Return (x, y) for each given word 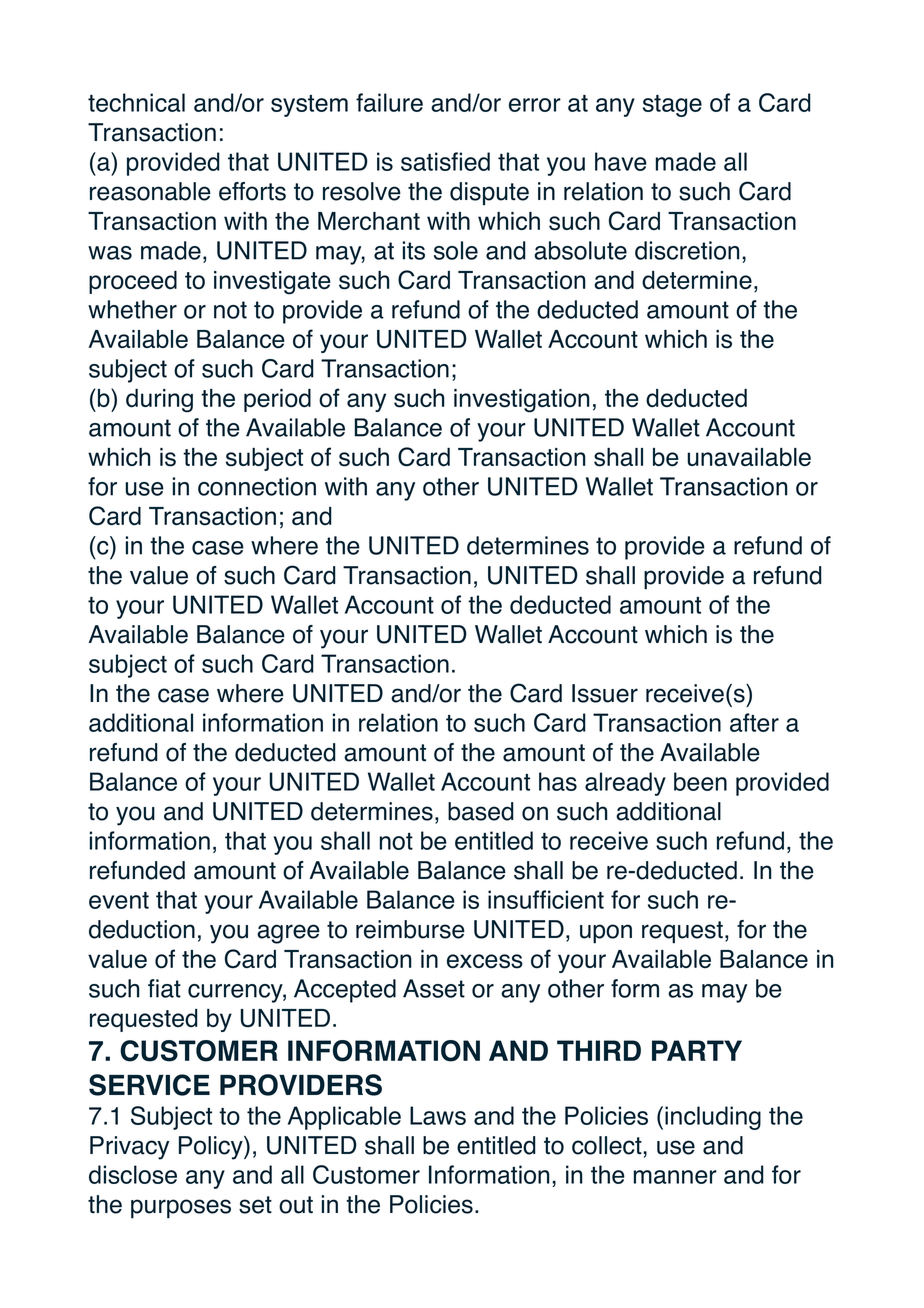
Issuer (605, 693)
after (754, 722)
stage (672, 106)
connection (257, 486)
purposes (181, 1209)
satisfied (445, 161)
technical (136, 102)
